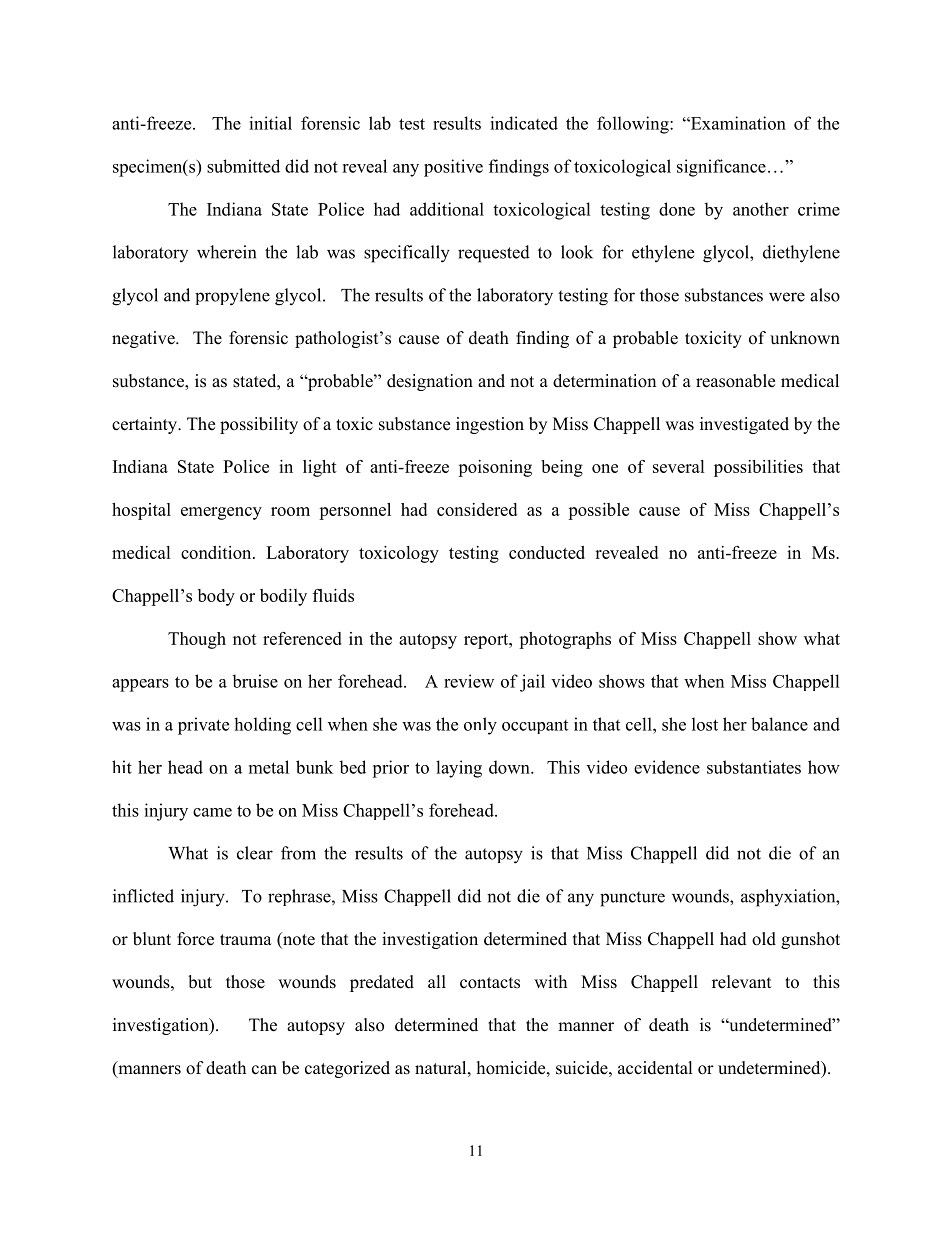 The image size is (952, 1233). I want to click on submitted, so click(243, 166).
